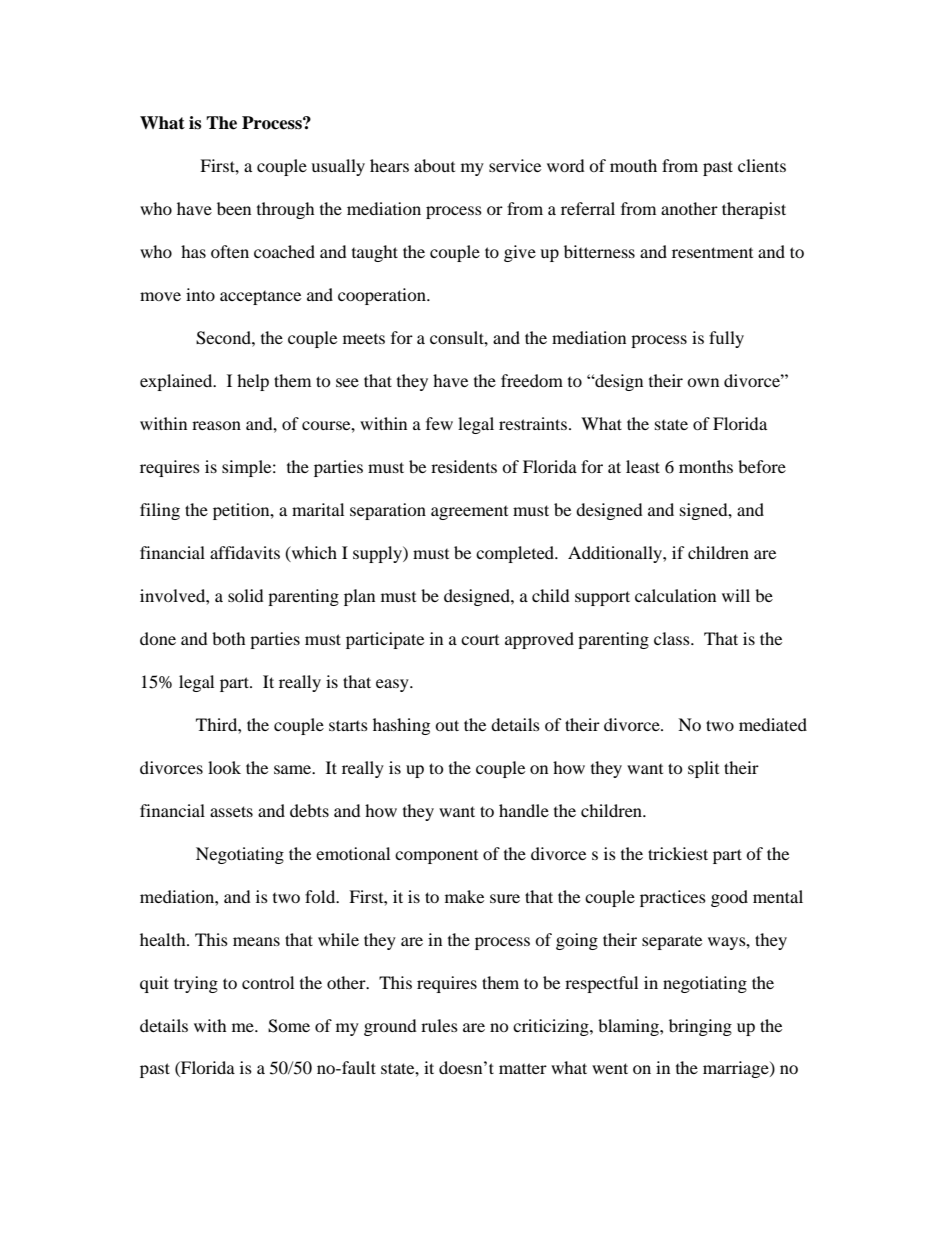 This document has height=1233, width=952. What do you see at coordinates (703, 769) in the document?
I see `split` at bounding box center [703, 769].
